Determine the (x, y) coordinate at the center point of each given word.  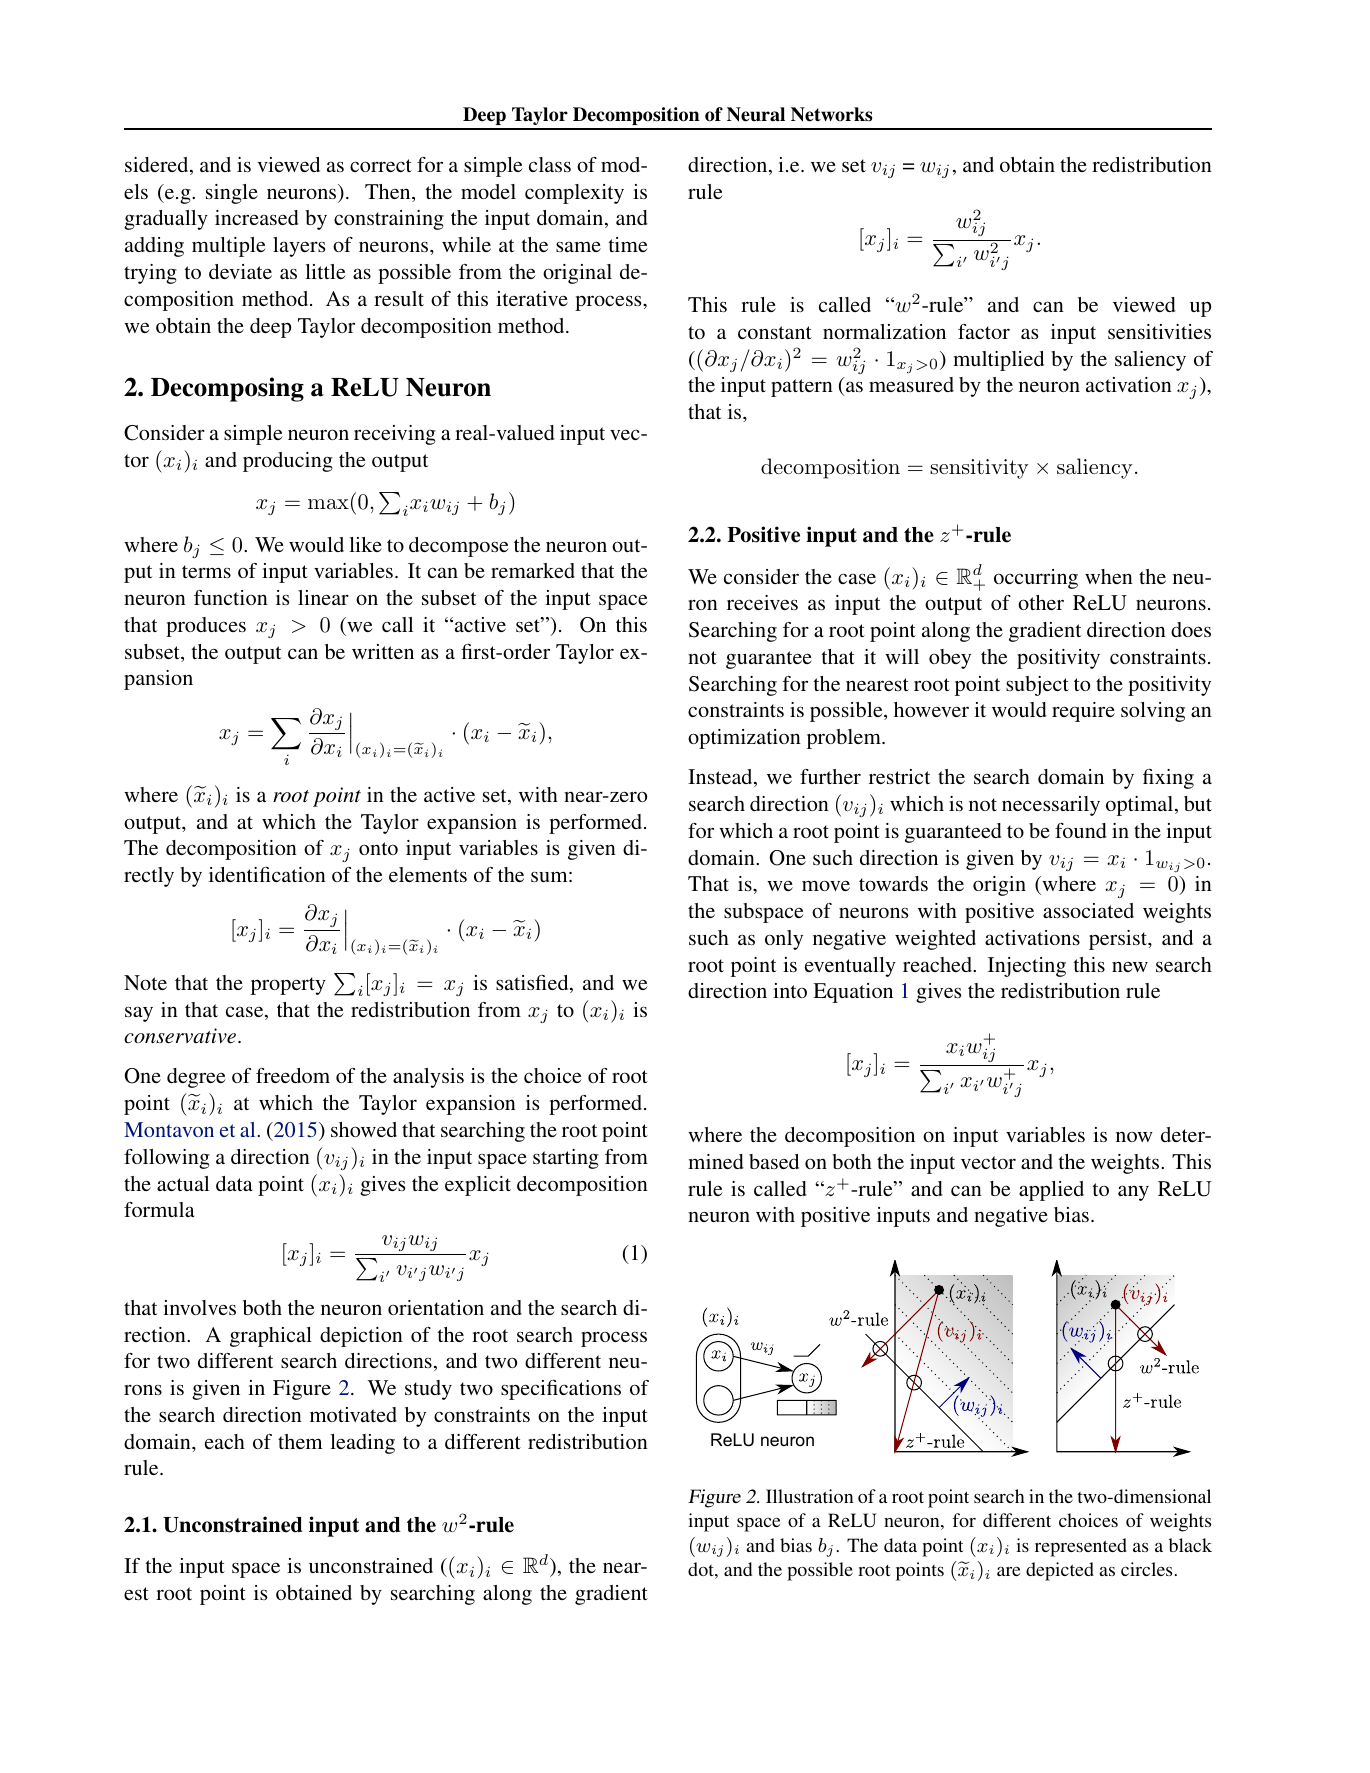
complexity (574, 194)
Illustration (809, 1496)
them (300, 1441)
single (232, 194)
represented (1081, 1547)
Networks (831, 114)
